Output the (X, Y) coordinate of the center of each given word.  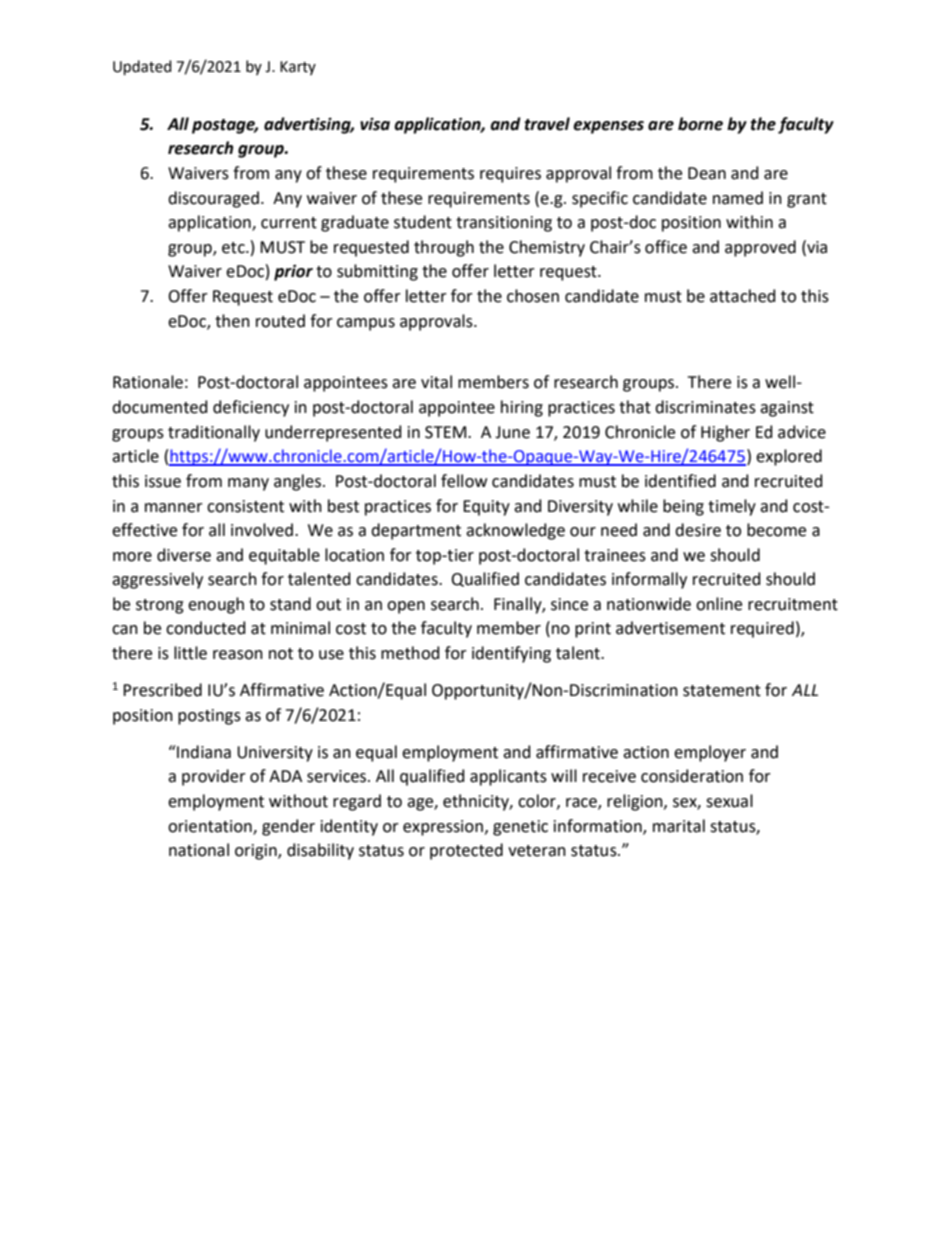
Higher (725, 433)
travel (547, 124)
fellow (464, 481)
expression (443, 828)
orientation (211, 827)
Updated (142, 67)
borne (700, 124)
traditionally (214, 433)
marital (679, 826)
